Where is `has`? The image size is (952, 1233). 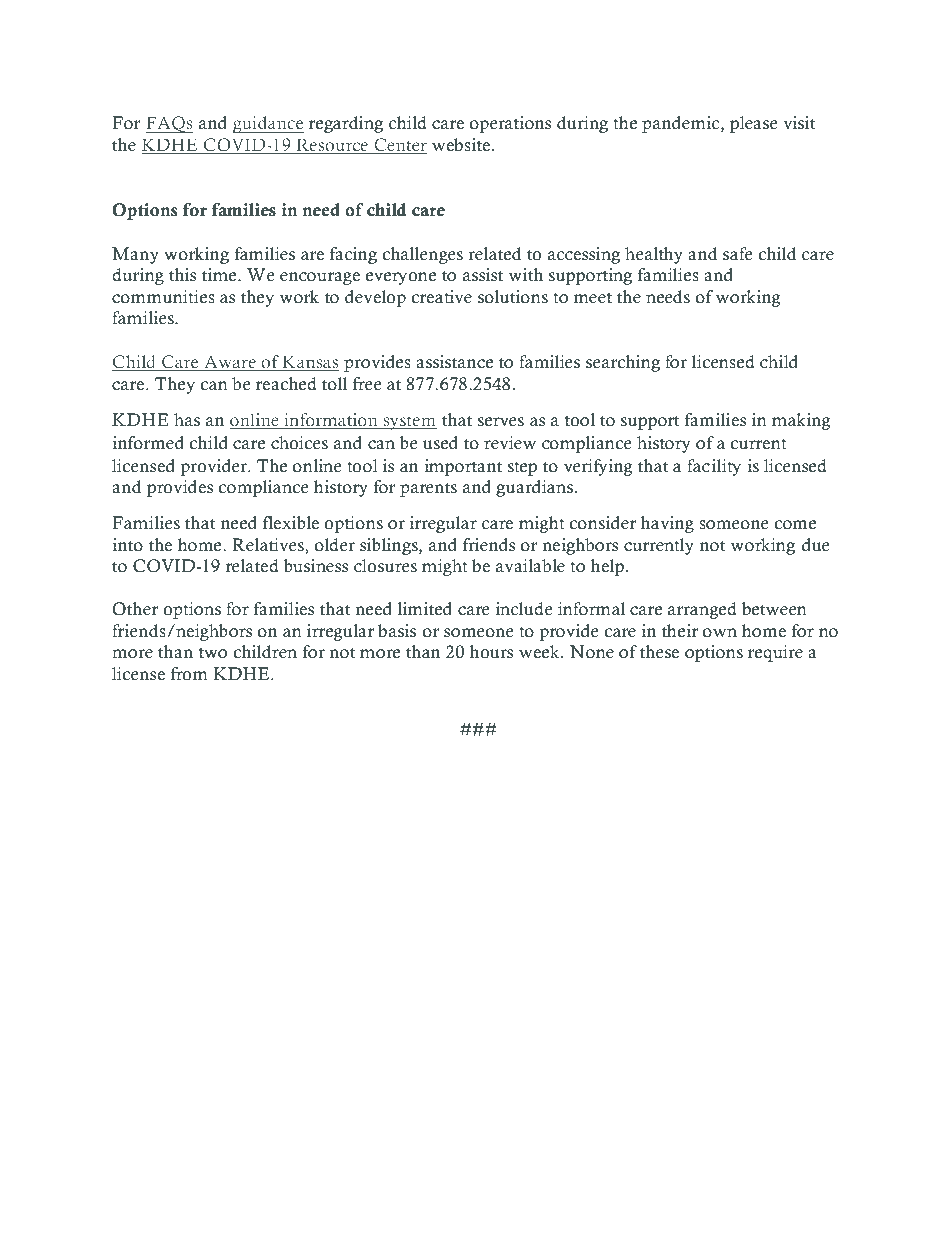
has is located at coordinates (187, 420).
